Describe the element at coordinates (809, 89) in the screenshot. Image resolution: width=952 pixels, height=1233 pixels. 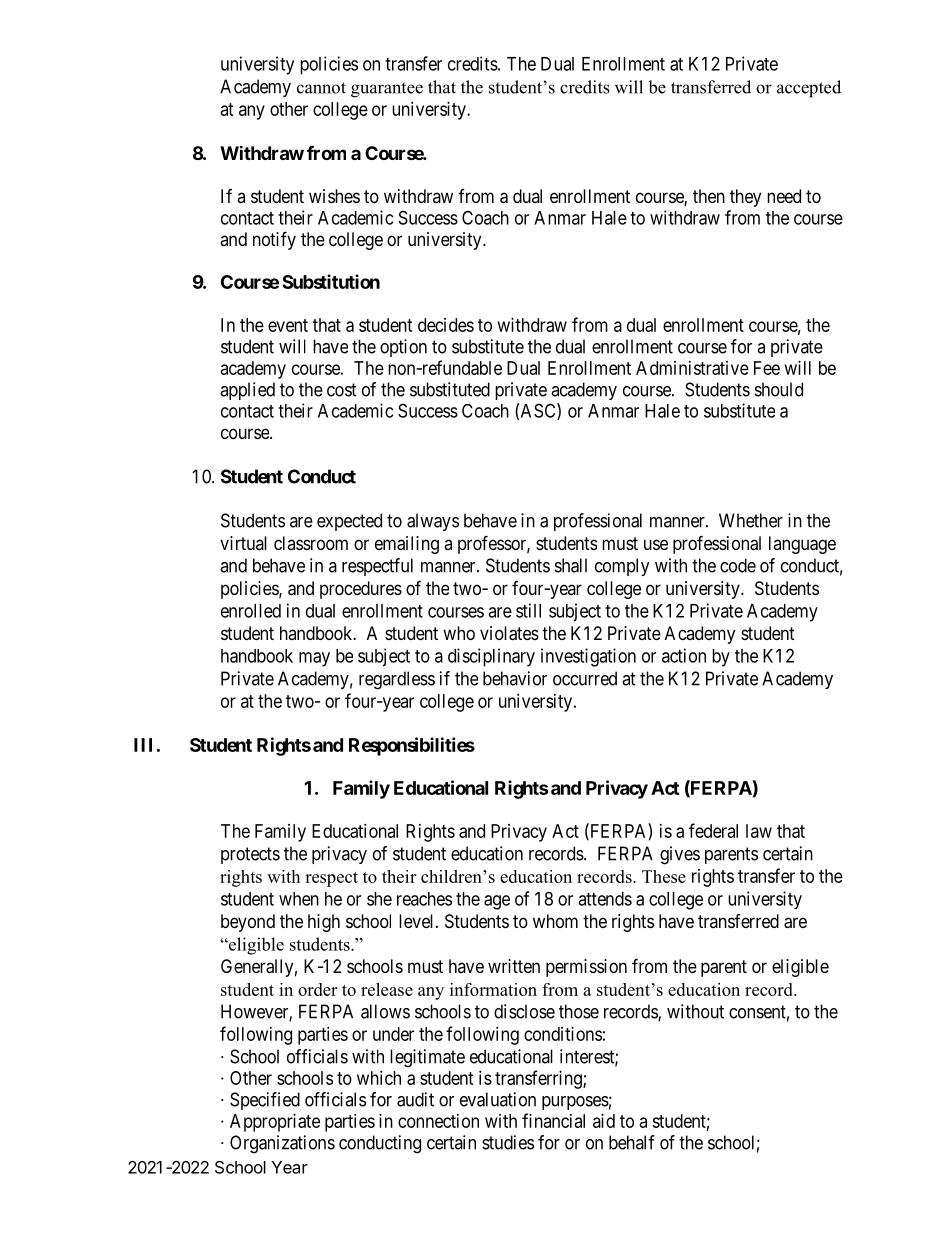
I see `accepted` at that location.
